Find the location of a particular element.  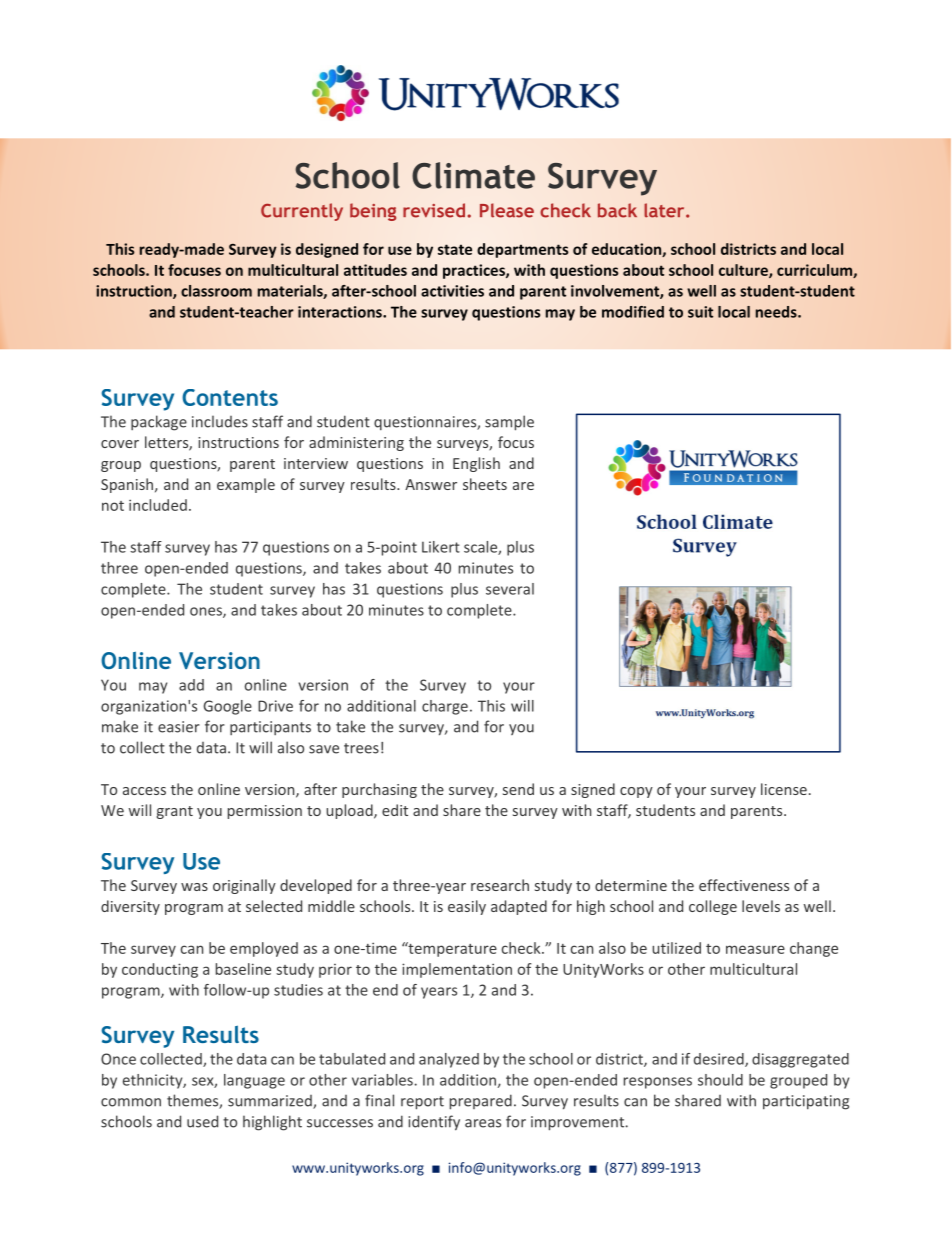

suit is located at coordinates (700, 312).
